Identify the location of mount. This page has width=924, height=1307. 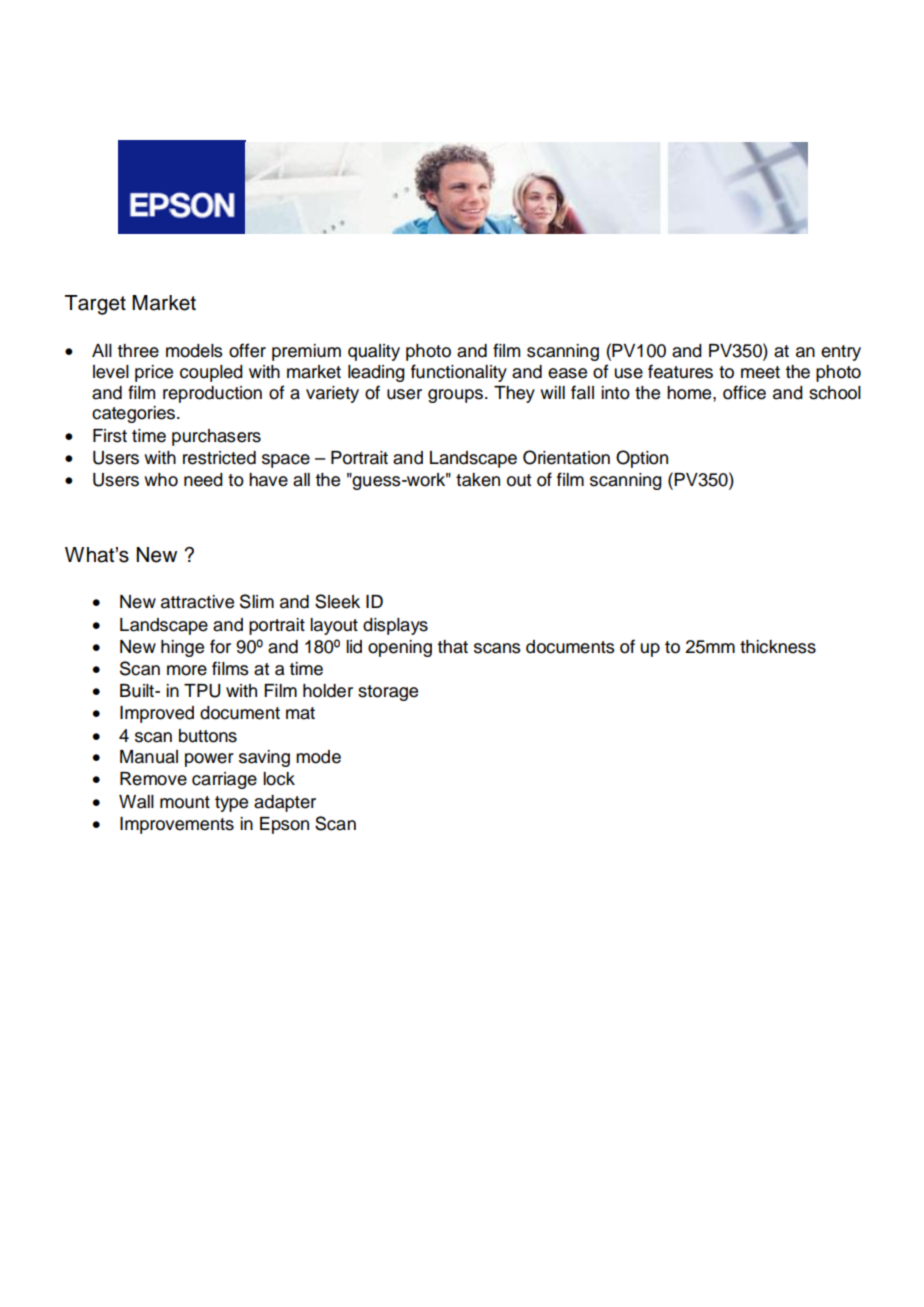
(185, 802).
